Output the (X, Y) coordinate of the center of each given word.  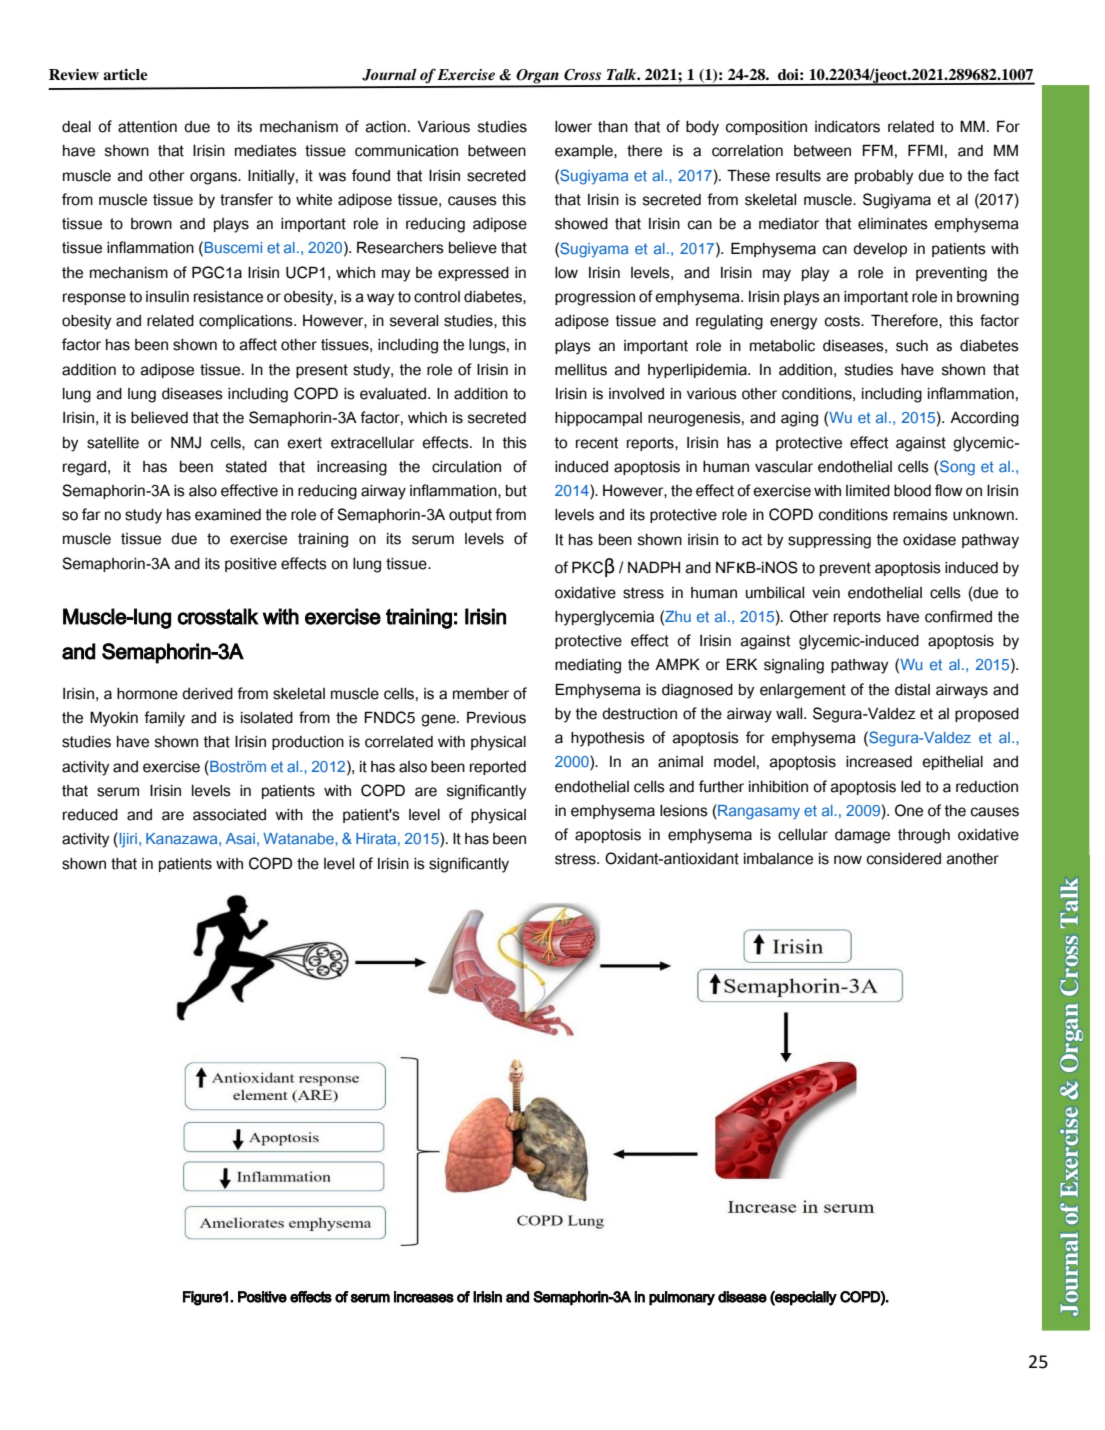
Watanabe (299, 839)
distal (912, 690)
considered (904, 859)
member (481, 694)
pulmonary (682, 1298)
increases (424, 1297)
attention (147, 127)
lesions (684, 811)
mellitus (581, 370)
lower (573, 127)
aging (799, 419)
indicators (847, 127)
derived (207, 694)
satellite (113, 443)
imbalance (778, 859)
